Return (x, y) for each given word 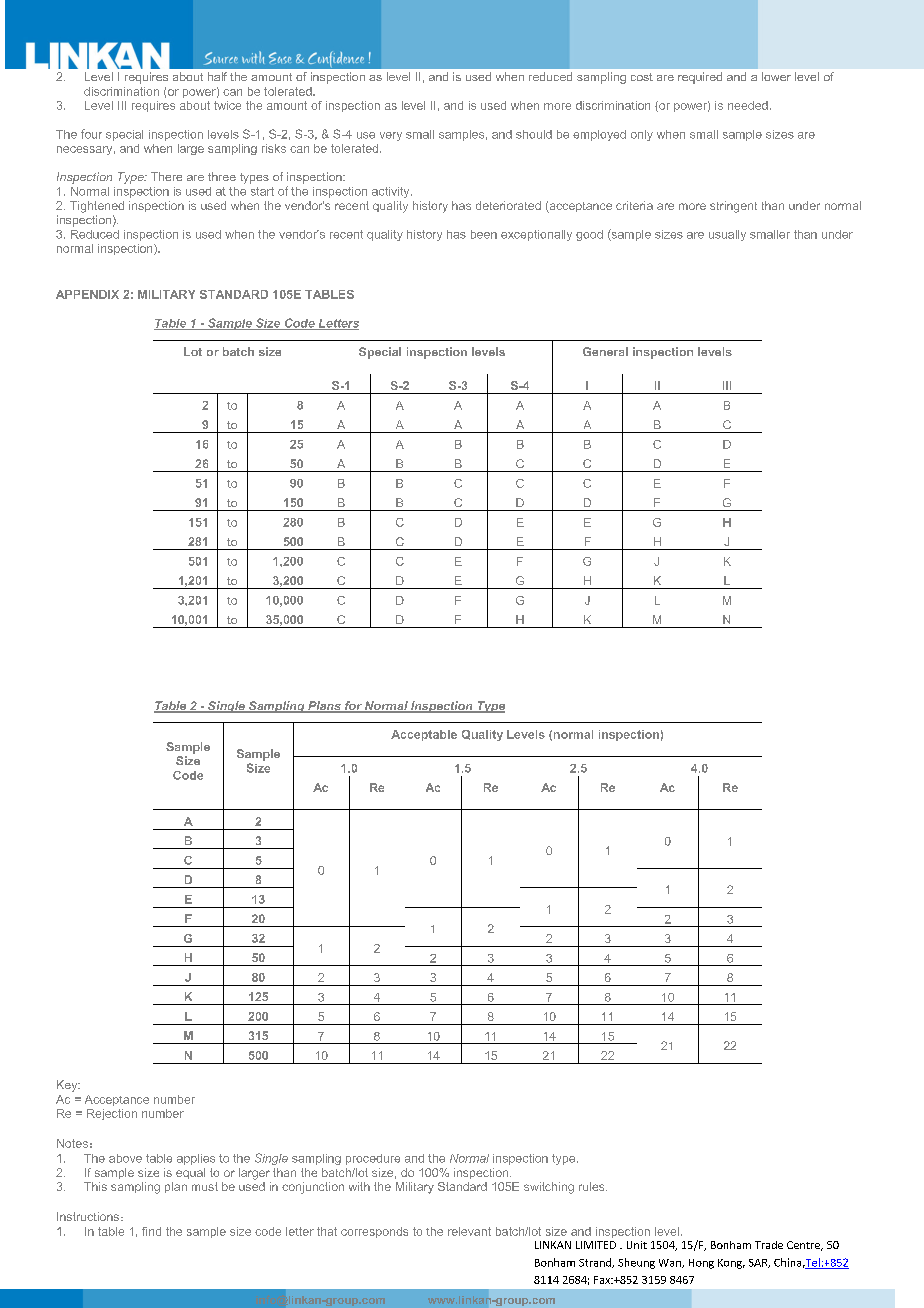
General (605, 351)
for (353, 707)
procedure (373, 1159)
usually (727, 235)
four (91, 134)
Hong (701, 1264)
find (151, 1231)
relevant (469, 1231)
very (391, 136)
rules (593, 1186)
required (700, 78)
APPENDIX (87, 294)
